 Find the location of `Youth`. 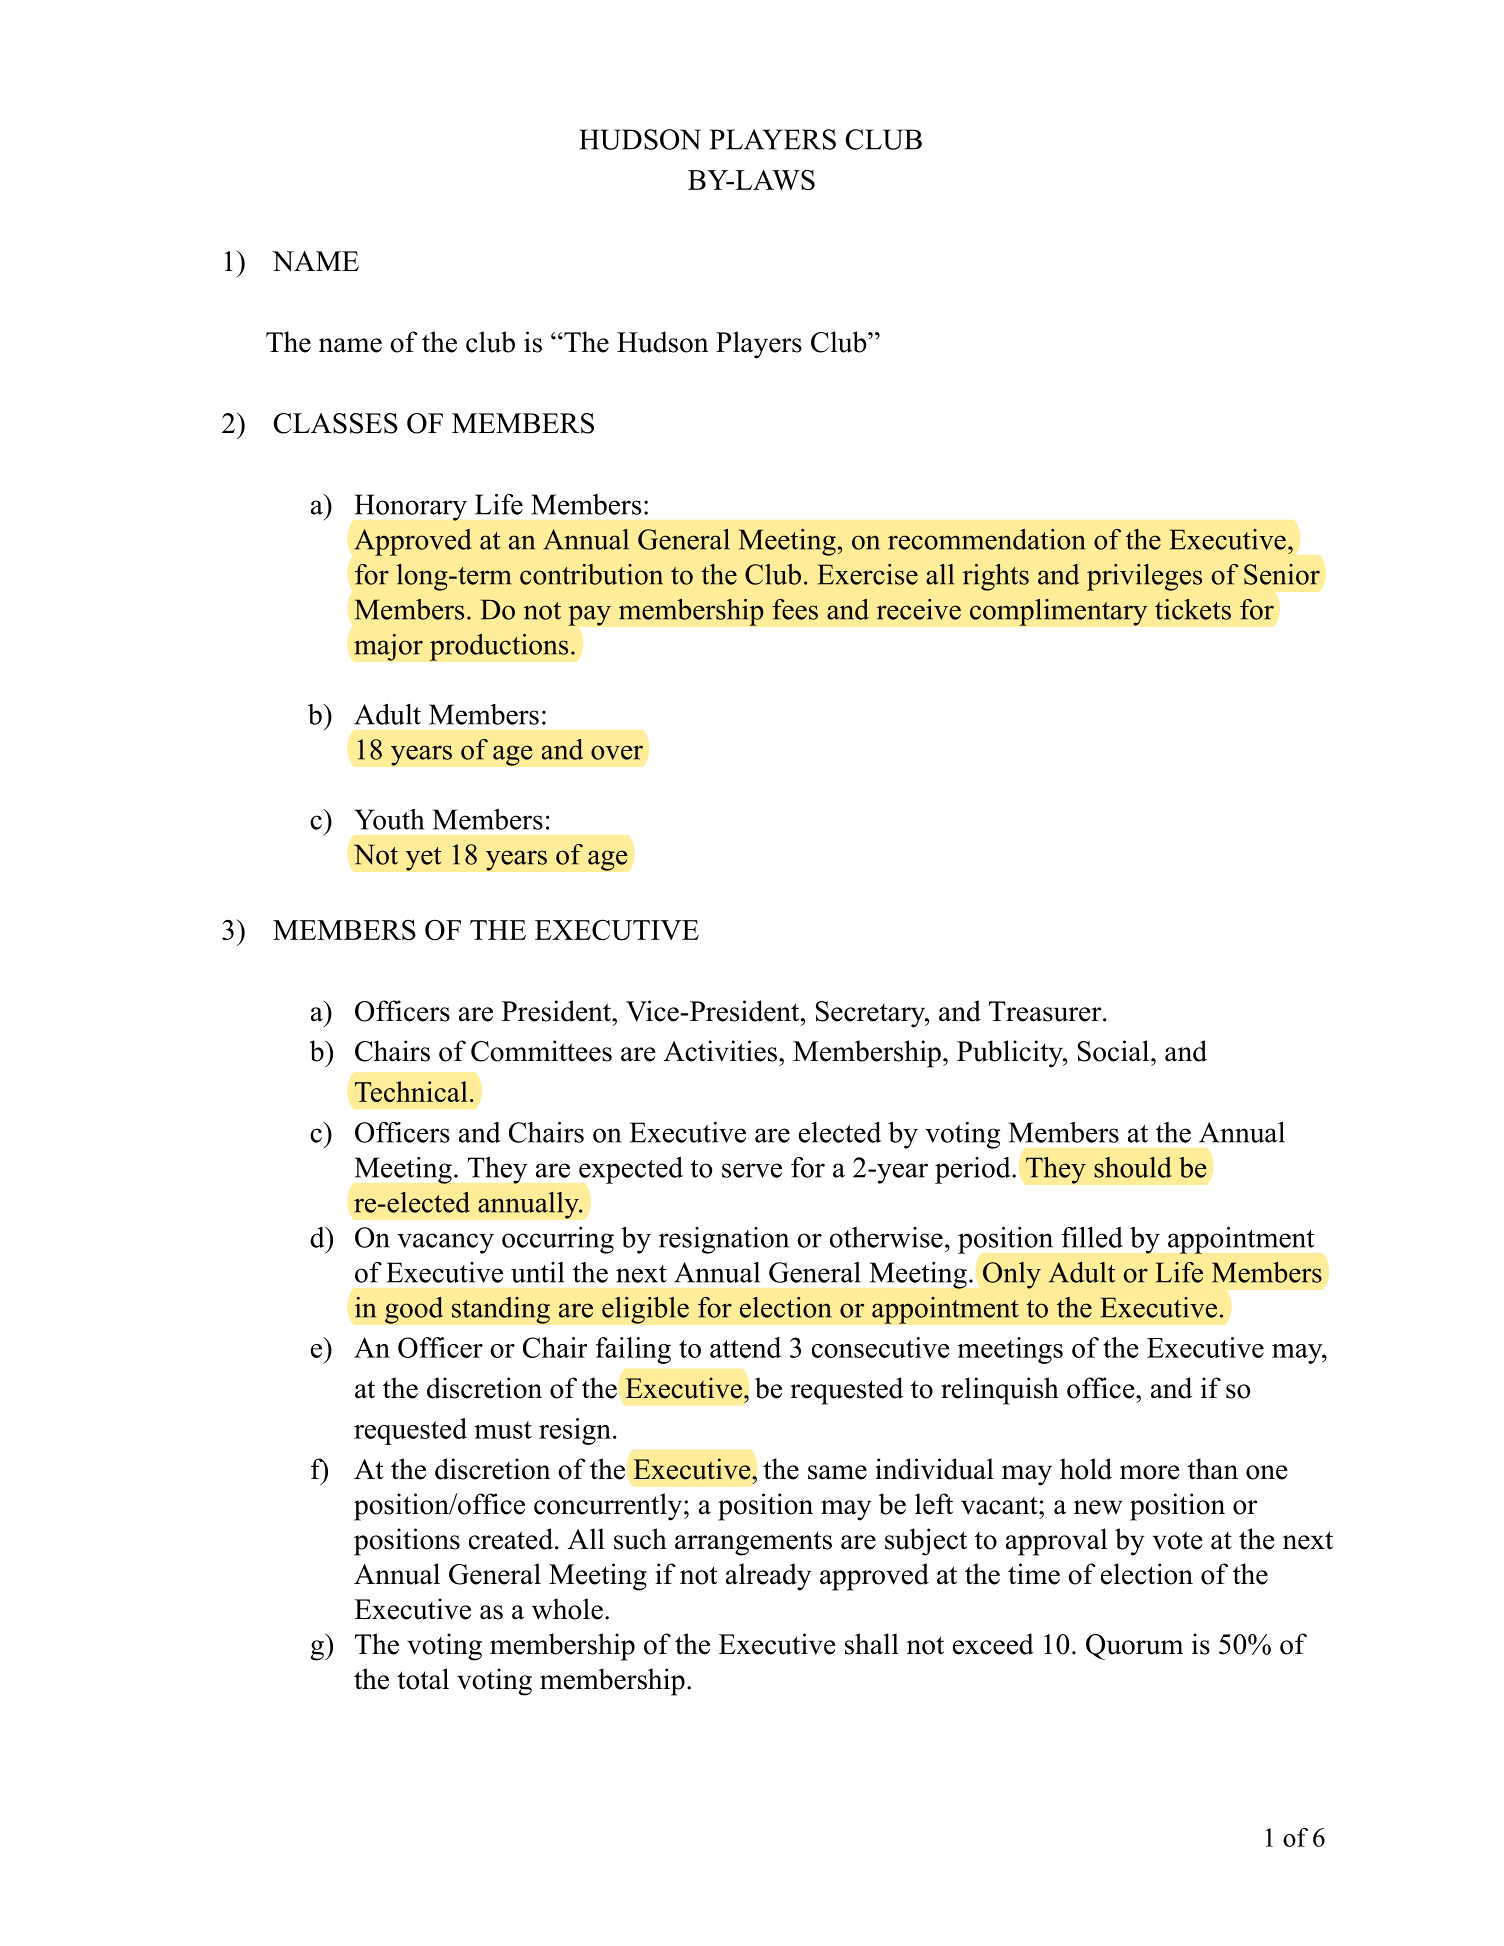

Youth is located at coordinates (389, 819).
